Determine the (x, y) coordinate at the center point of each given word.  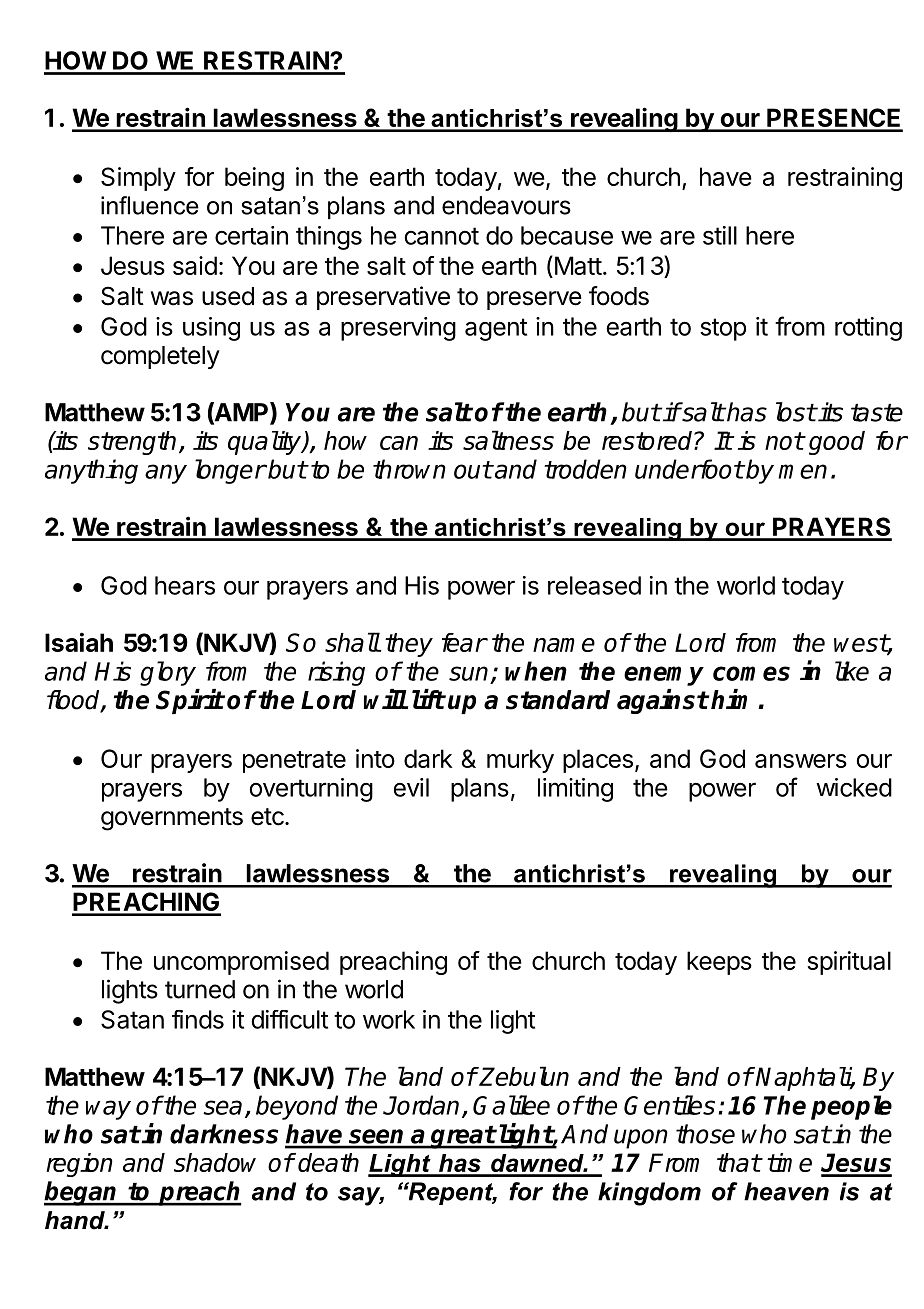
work (389, 1019)
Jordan (421, 1105)
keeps (719, 963)
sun (468, 673)
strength (132, 443)
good (837, 443)
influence (150, 205)
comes (751, 673)
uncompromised (241, 963)
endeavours (506, 205)
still (720, 235)
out (473, 470)
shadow (215, 1162)
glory (168, 673)
